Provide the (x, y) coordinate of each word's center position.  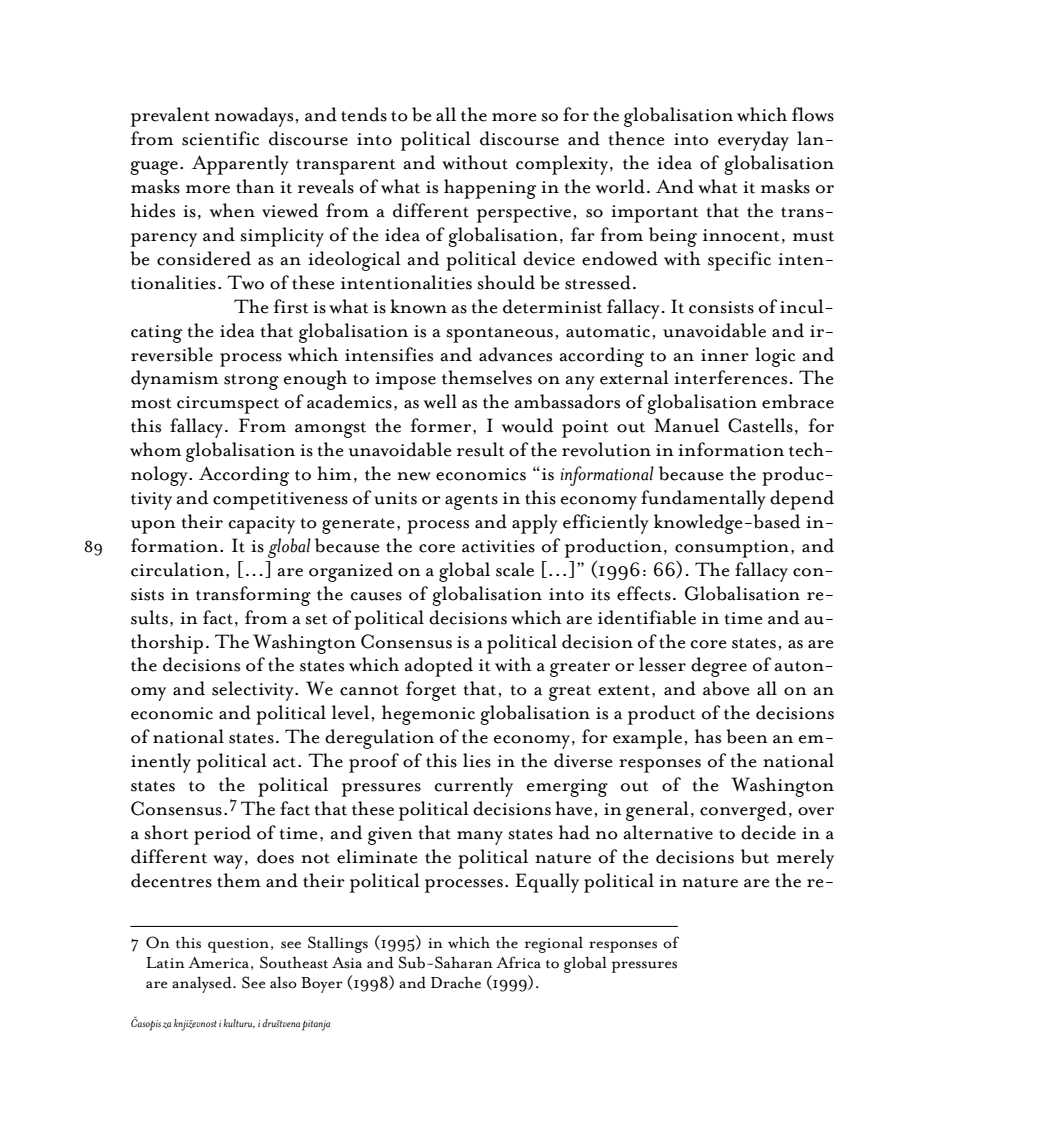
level (350, 712)
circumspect (228, 405)
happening (490, 189)
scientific (220, 138)
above (726, 688)
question (240, 945)
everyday (753, 141)
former (441, 425)
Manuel (686, 425)
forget (431, 691)
